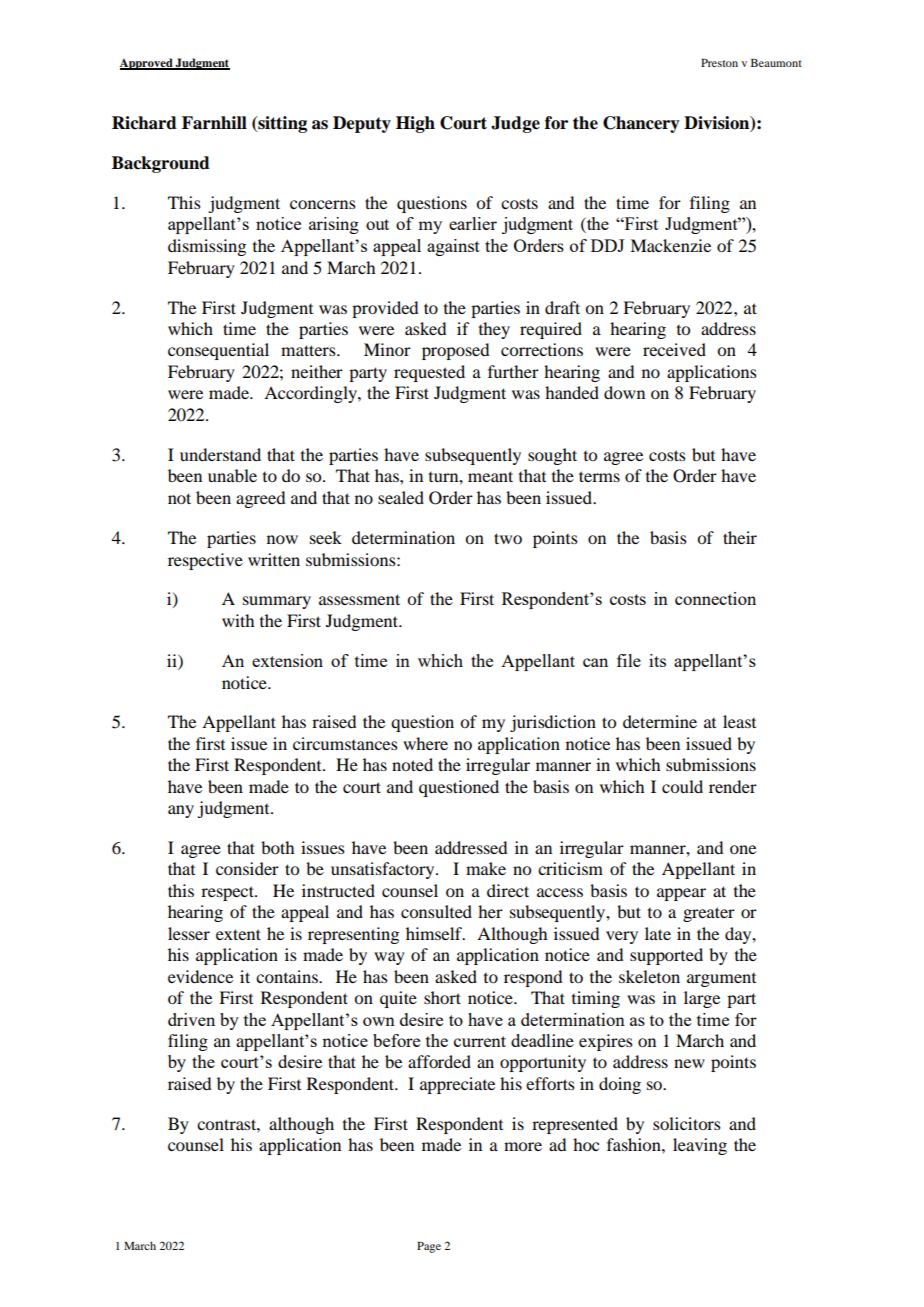  Describe the element at coordinates (218, 351) in the page. I see `consequential` at that location.
